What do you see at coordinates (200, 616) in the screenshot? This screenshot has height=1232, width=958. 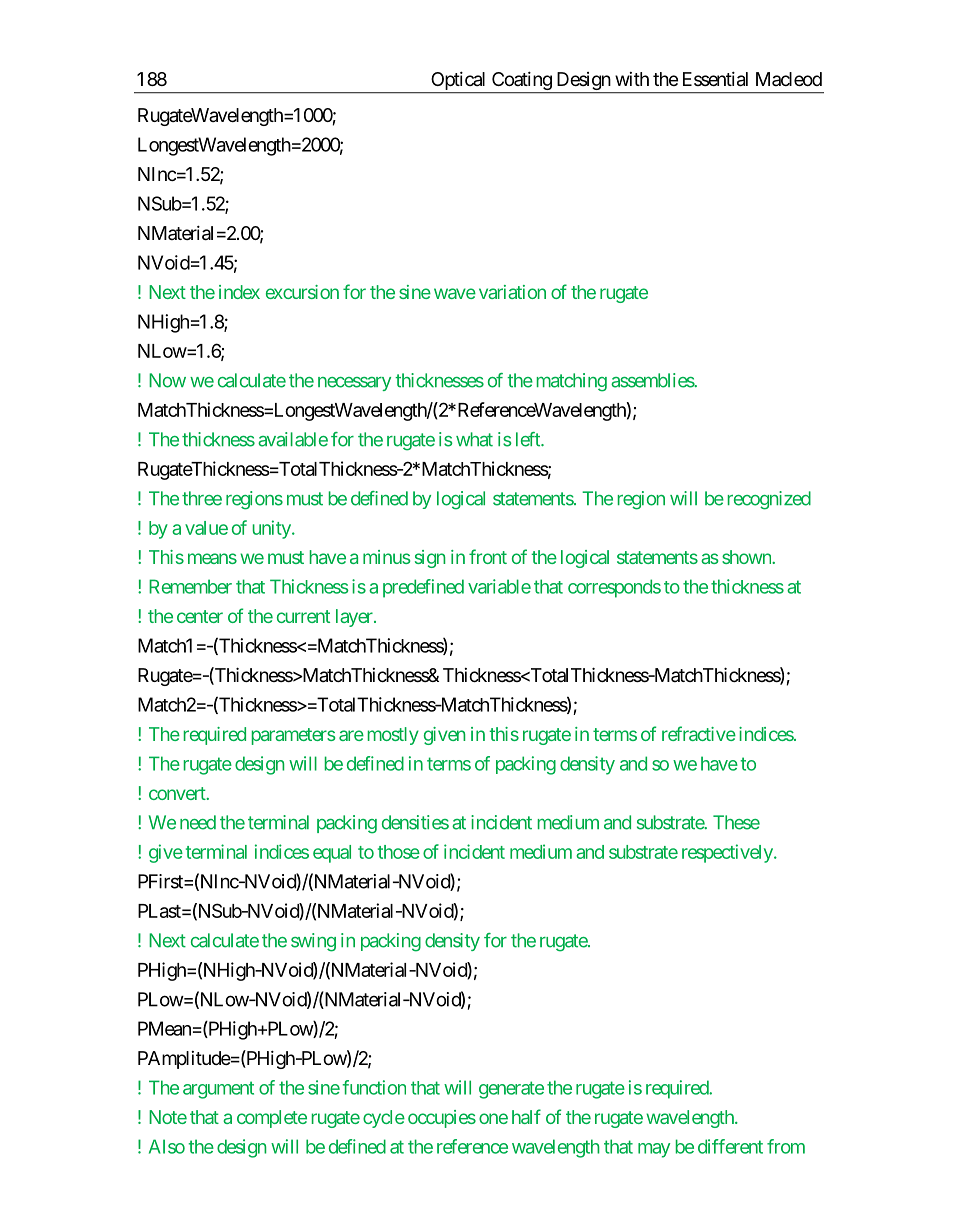 I see `center` at bounding box center [200, 616].
